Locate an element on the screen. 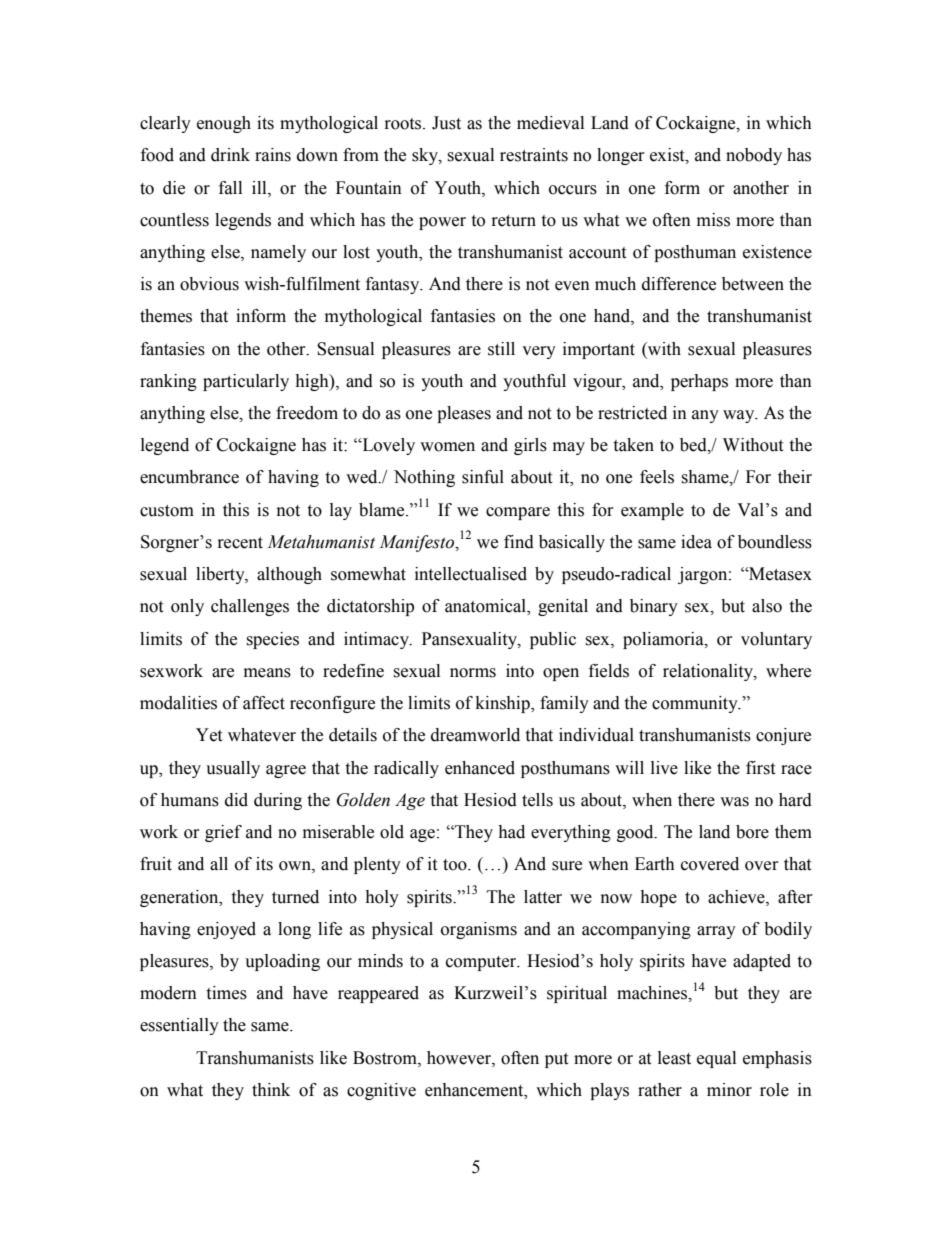 Image resolution: width=952 pixels, height=1233 pixels. sinful is located at coordinates (483, 477).
